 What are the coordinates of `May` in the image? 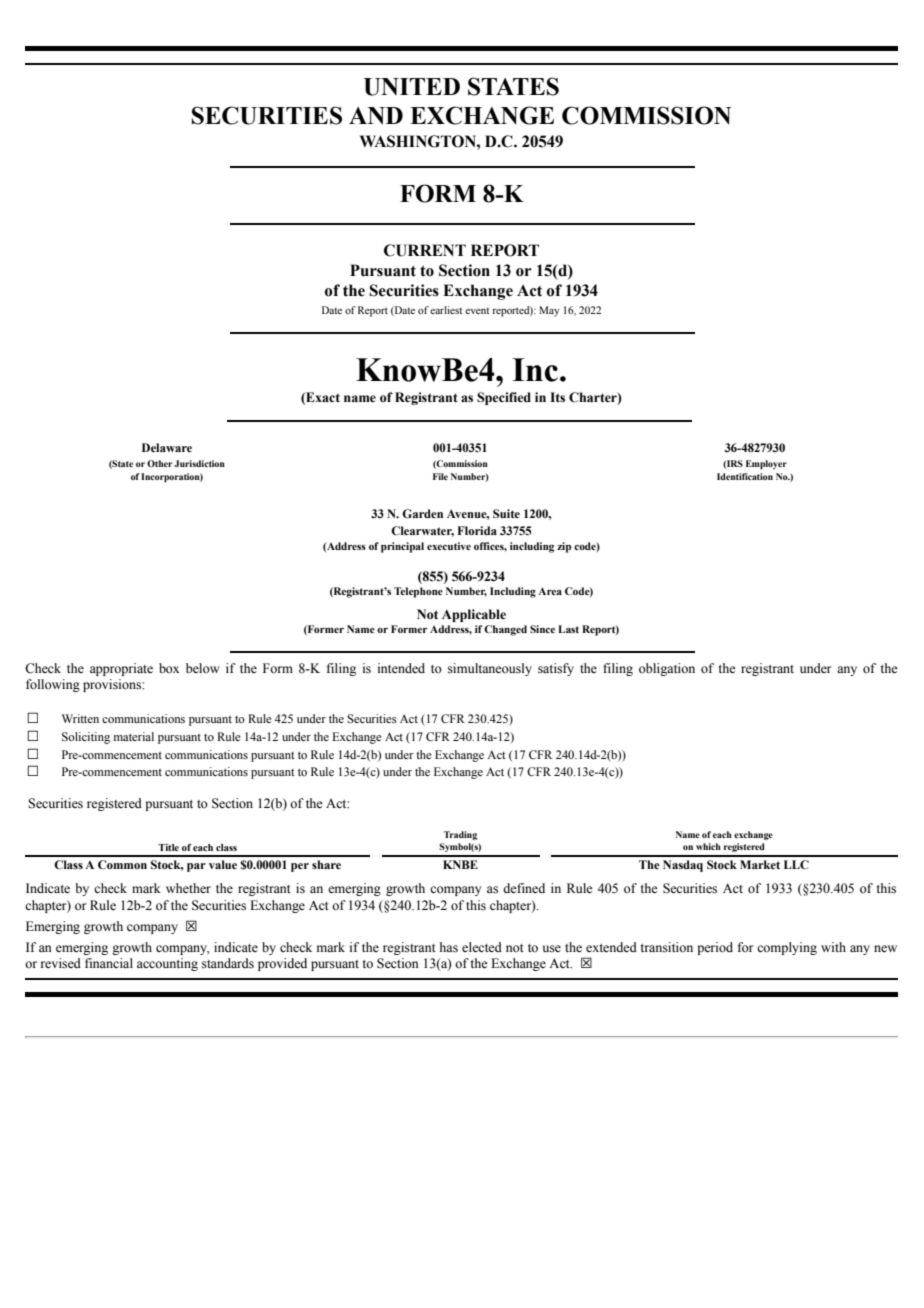 It's located at (549, 311).
